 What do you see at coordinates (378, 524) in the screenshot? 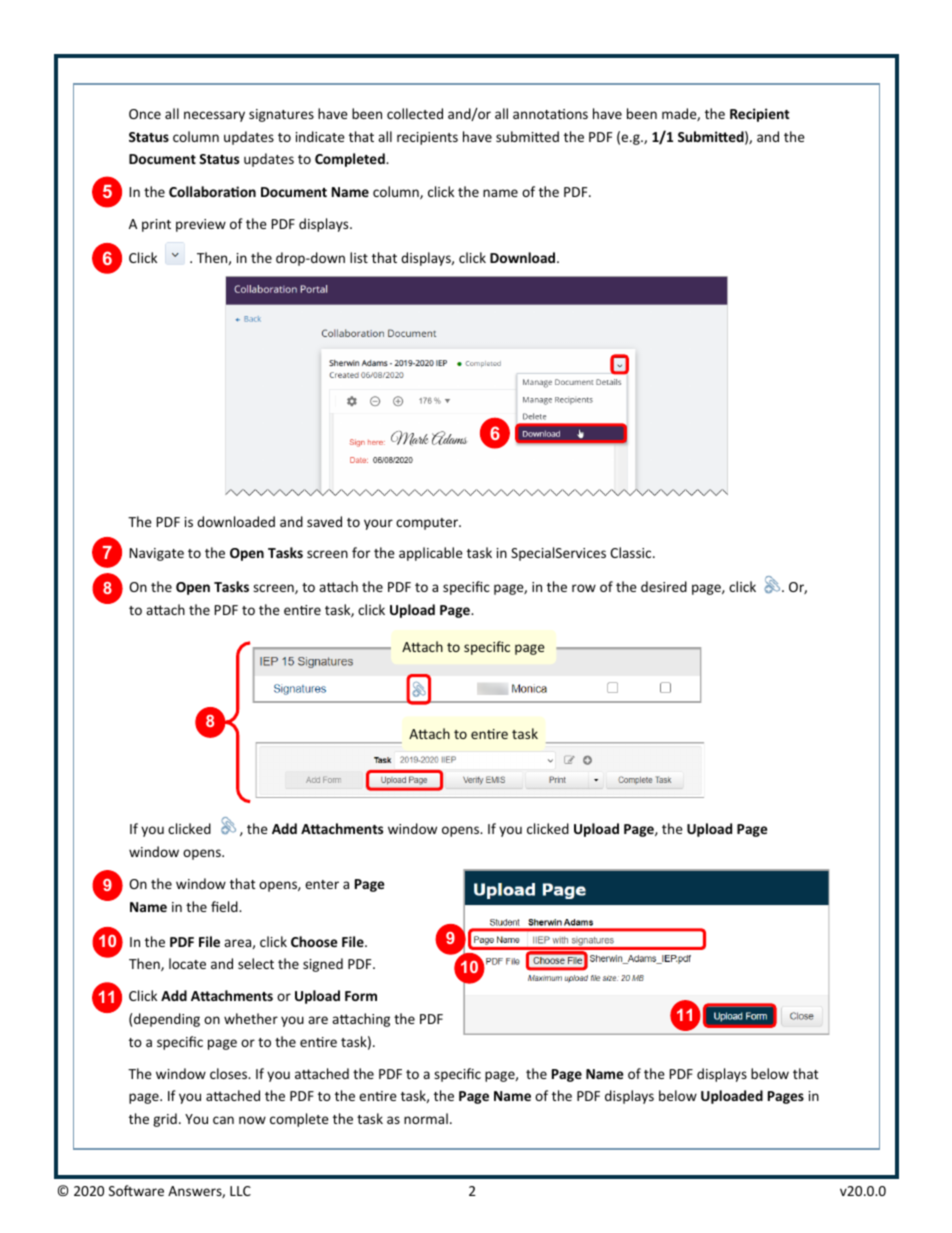
I see `your` at bounding box center [378, 524].
